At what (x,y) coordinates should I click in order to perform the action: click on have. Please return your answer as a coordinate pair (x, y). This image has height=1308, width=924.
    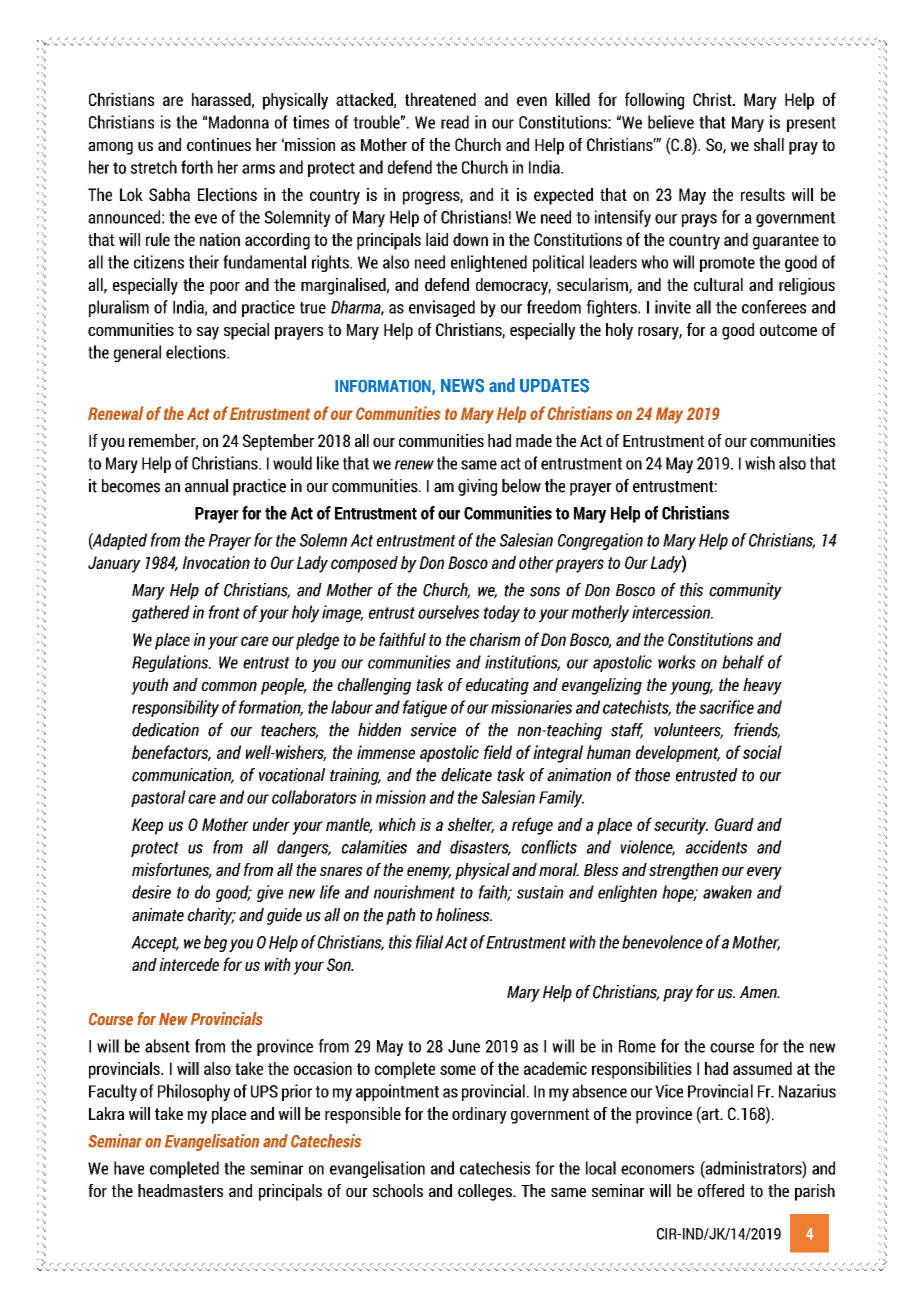
    Looking at the image, I should click on (129, 1168).
